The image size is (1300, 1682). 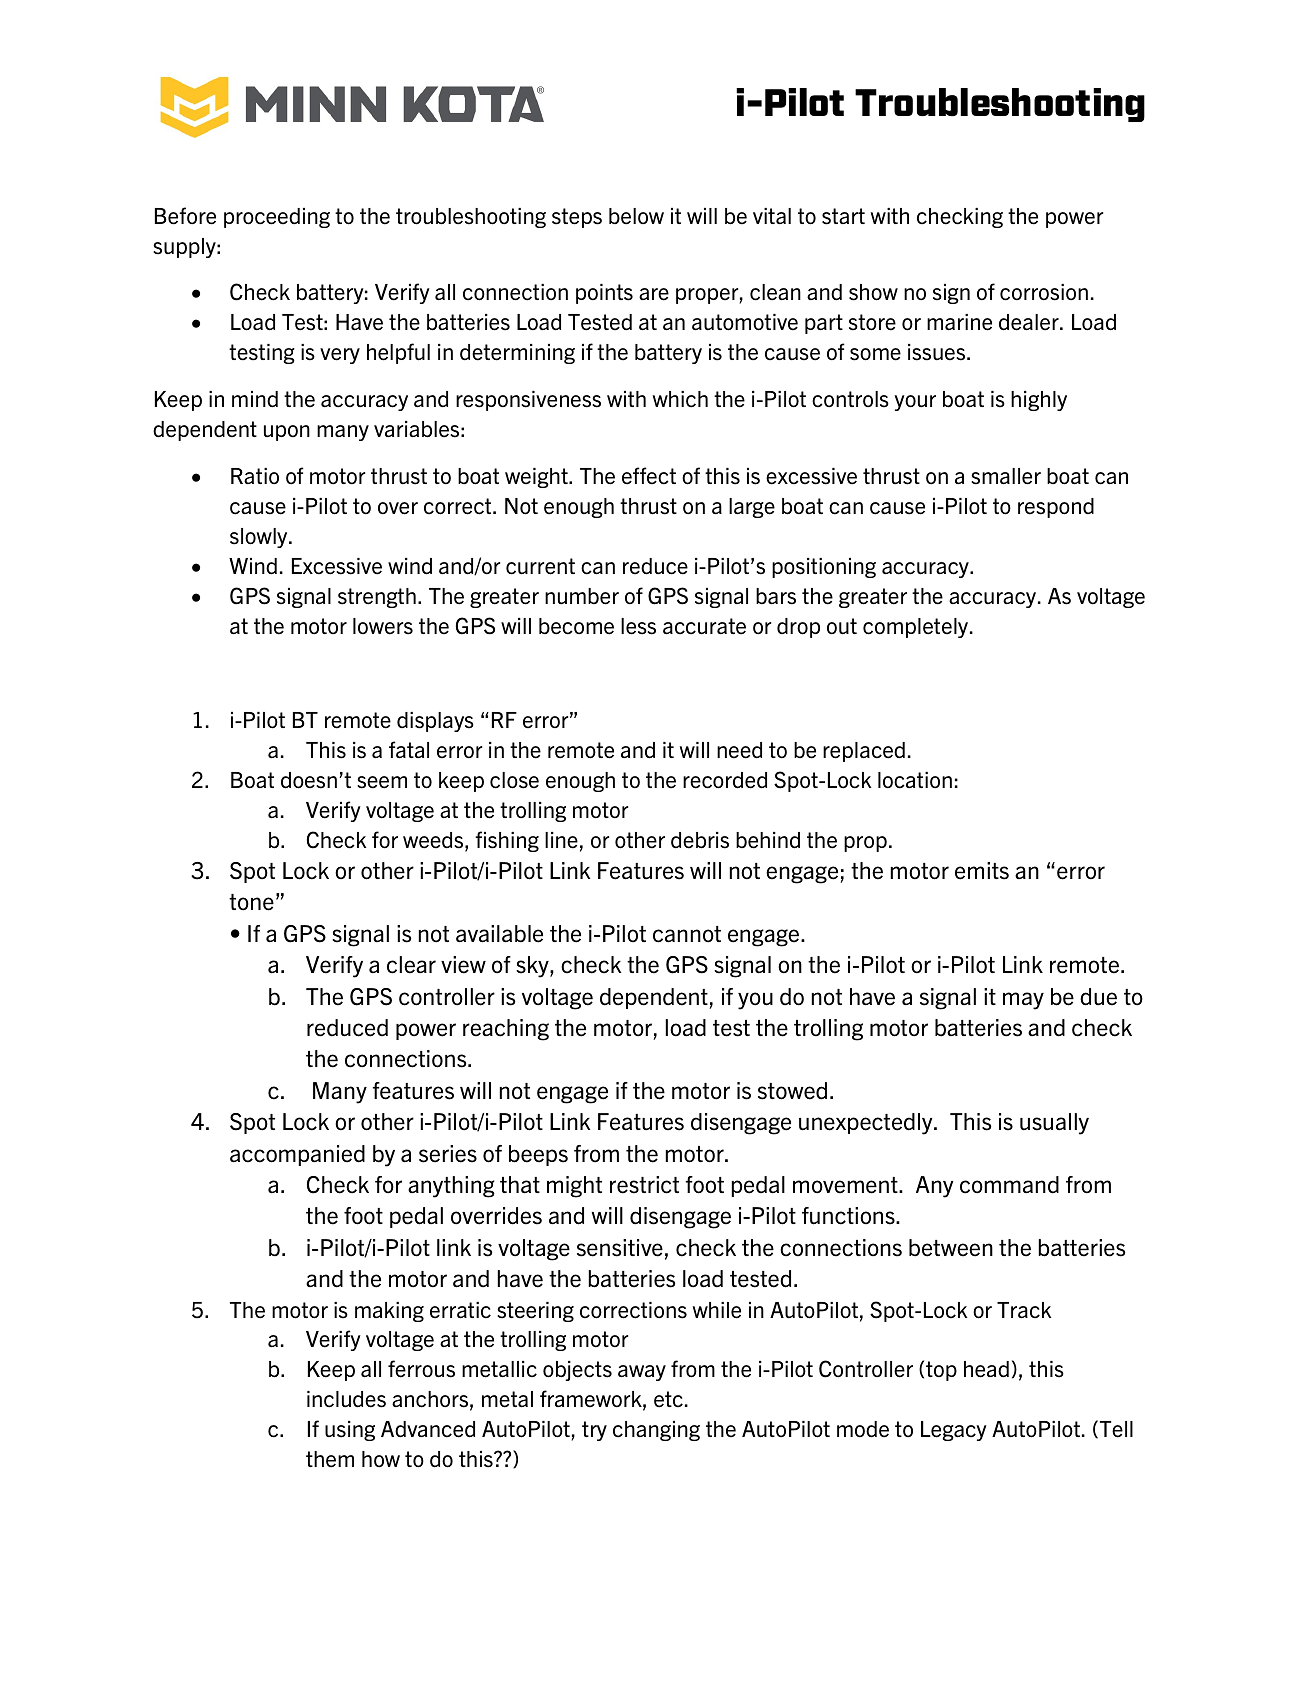 I want to click on emits, so click(x=982, y=871).
